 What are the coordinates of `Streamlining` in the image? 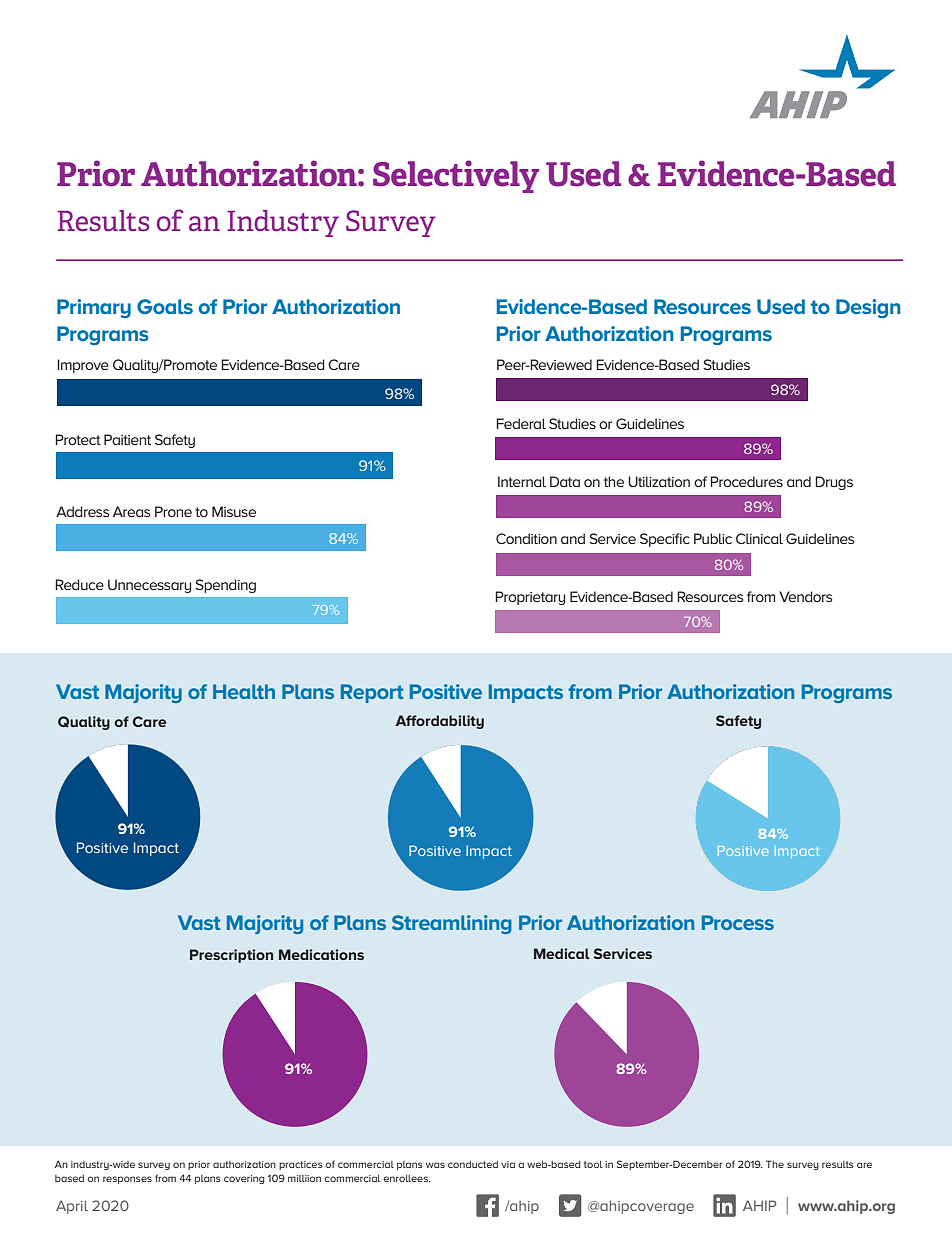 It's located at (452, 924).
